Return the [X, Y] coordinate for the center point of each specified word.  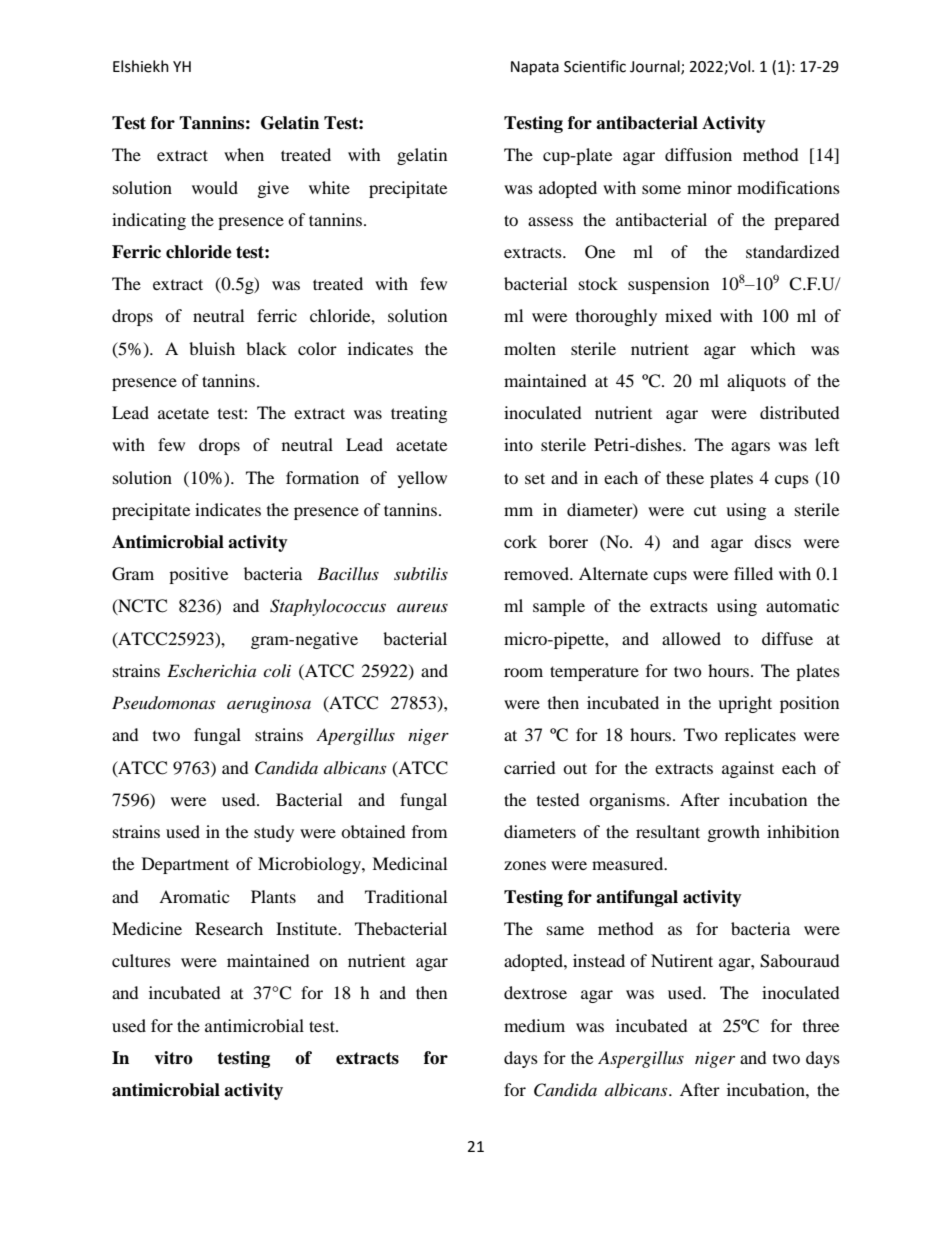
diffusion [698, 154]
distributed [800, 412]
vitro [173, 1058]
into [518, 444]
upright [745, 704]
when [244, 154]
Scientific [595, 66]
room [523, 672]
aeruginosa [269, 705]
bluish [212, 348]
